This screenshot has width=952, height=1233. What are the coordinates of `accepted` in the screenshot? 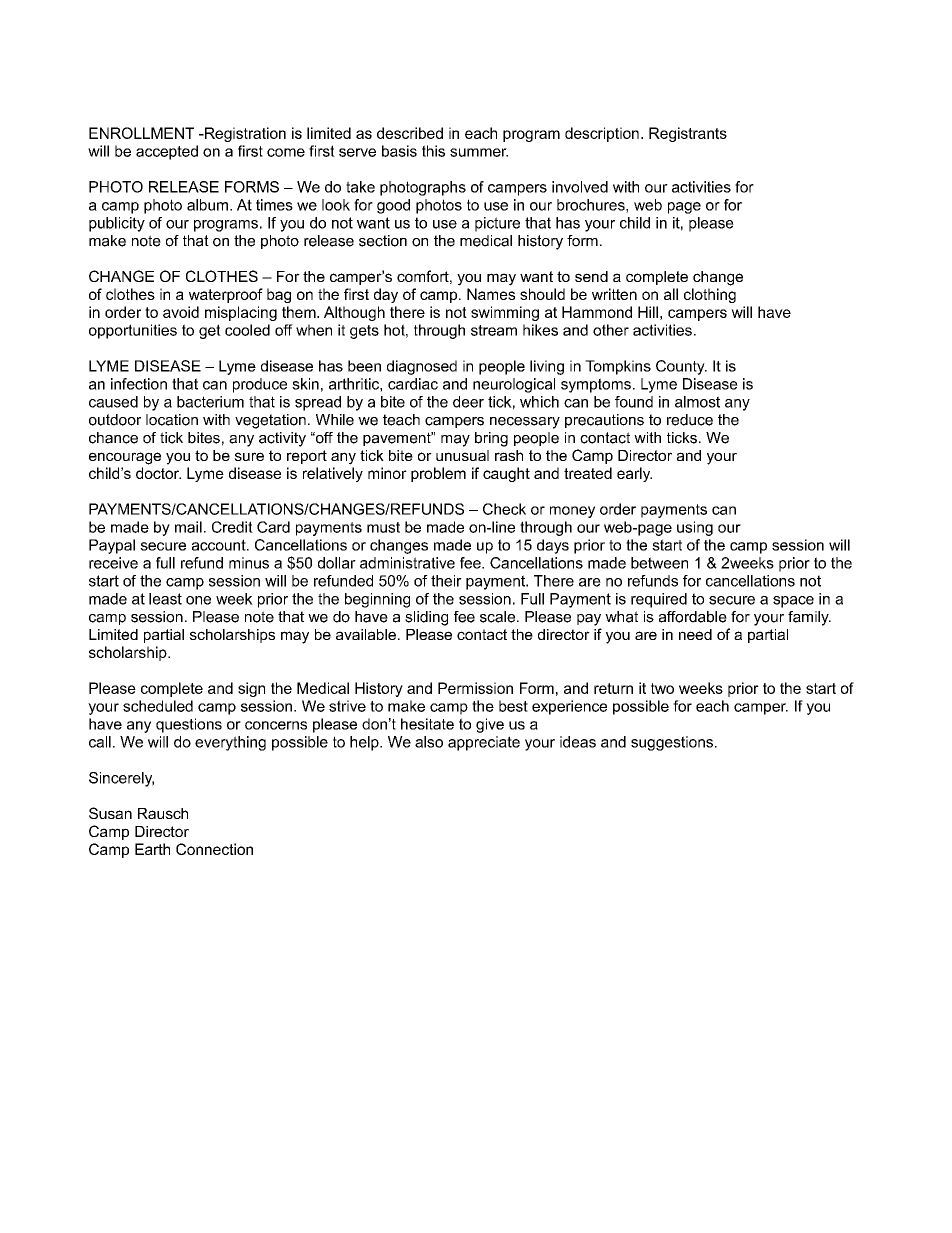 It's located at (167, 152).
